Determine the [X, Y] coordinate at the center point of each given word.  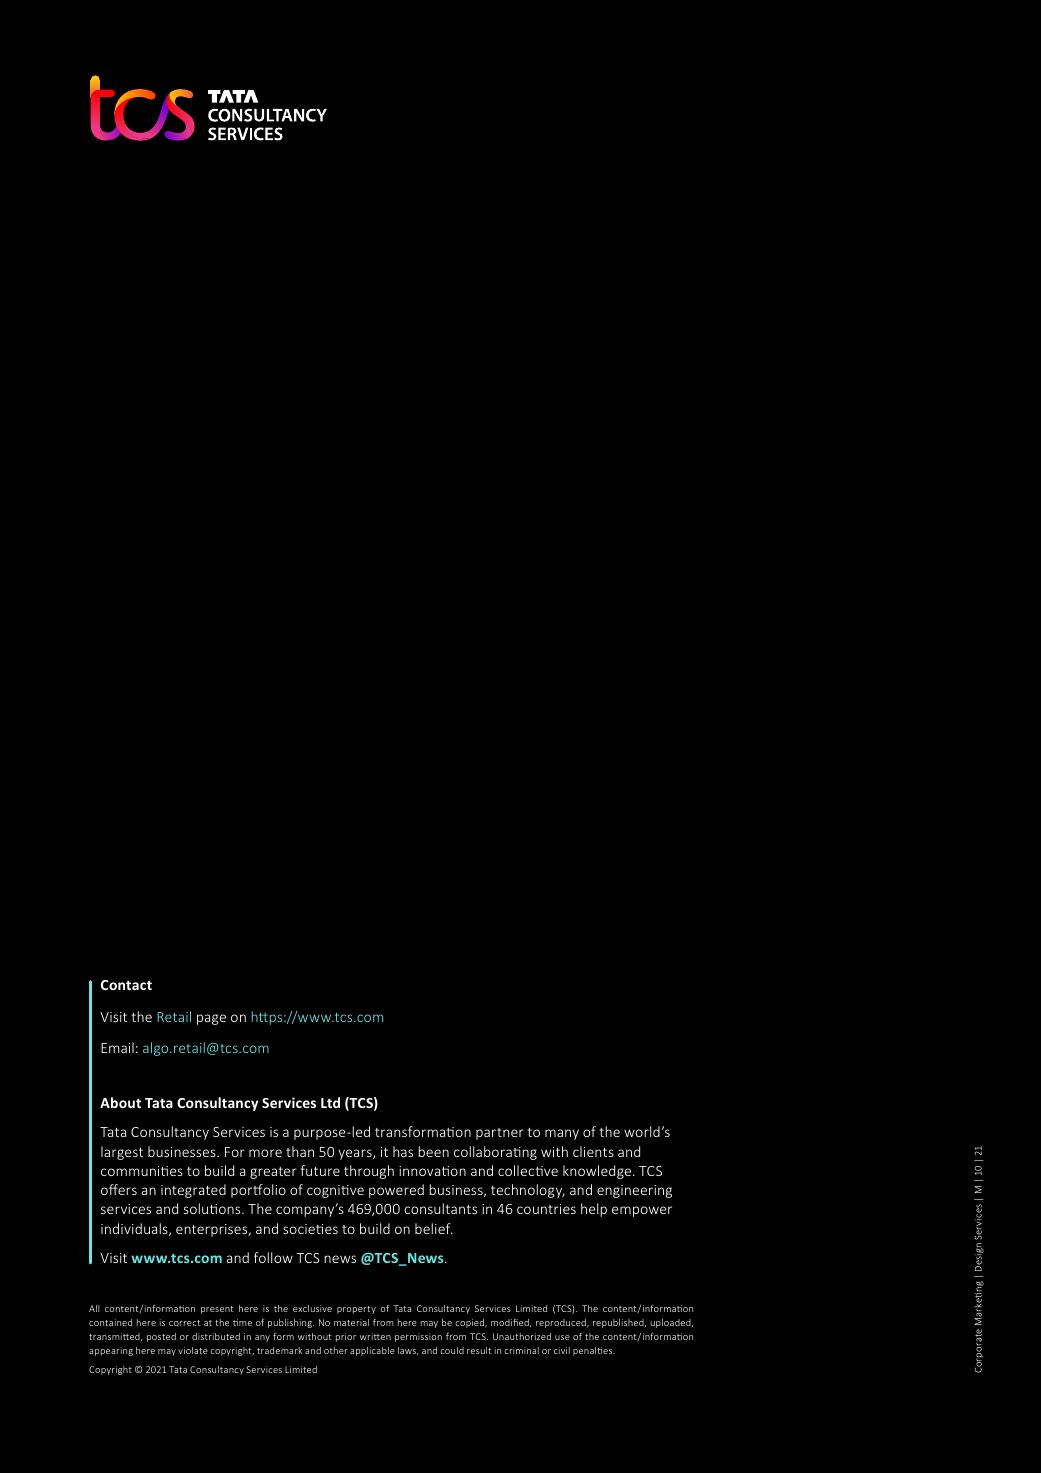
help [594, 1210]
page [211, 1019]
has [403, 1151]
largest [122, 1153]
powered [396, 1191]
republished [619, 1323]
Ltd [330, 1102]
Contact [126, 985]
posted [161, 1337]
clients [593, 1151]
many [562, 1134]
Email [117, 1047]
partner [500, 1134]
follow [273, 1257]
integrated [193, 1191]
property [356, 1310]
